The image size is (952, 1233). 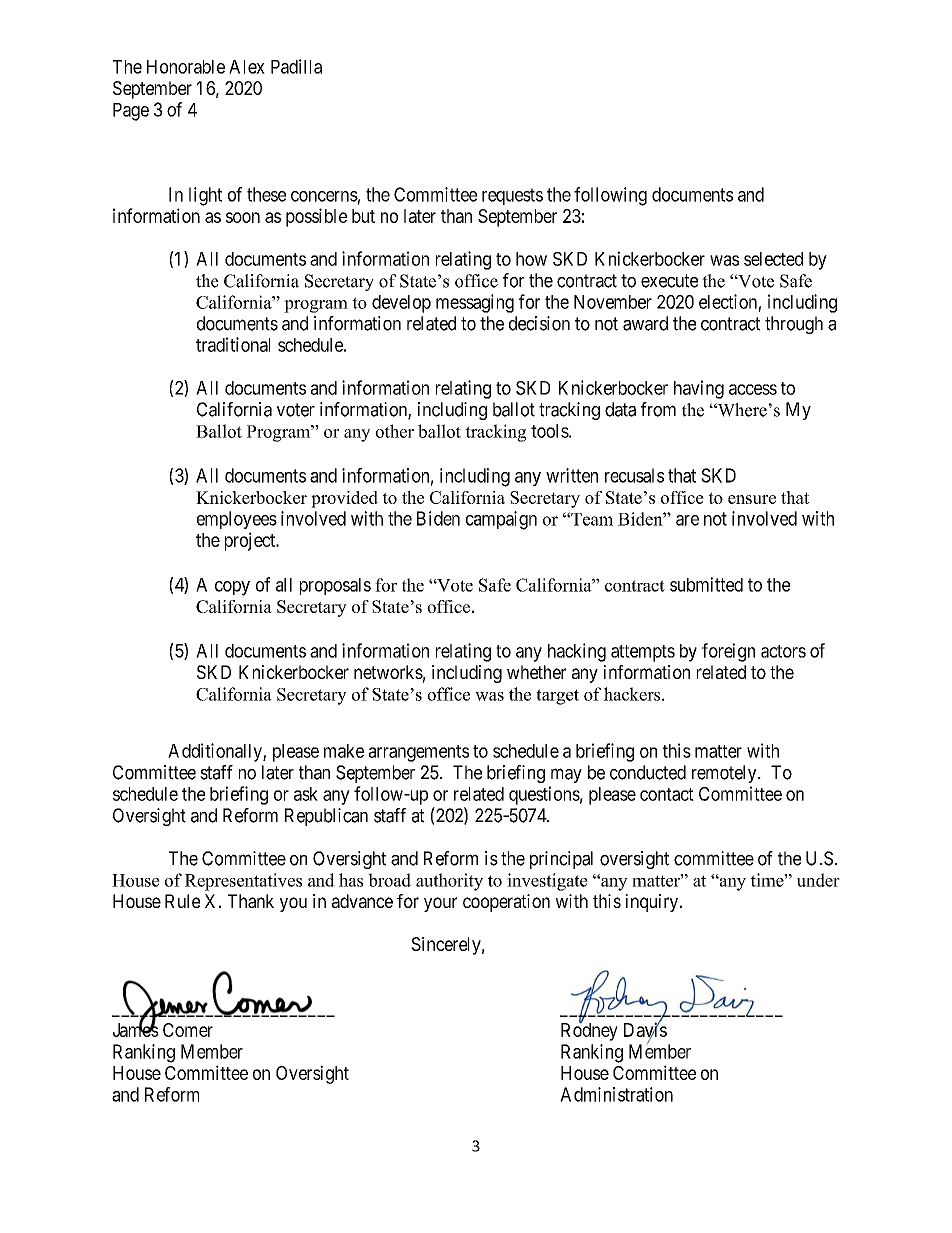 I want to click on Davis, so click(x=645, y=1031).
